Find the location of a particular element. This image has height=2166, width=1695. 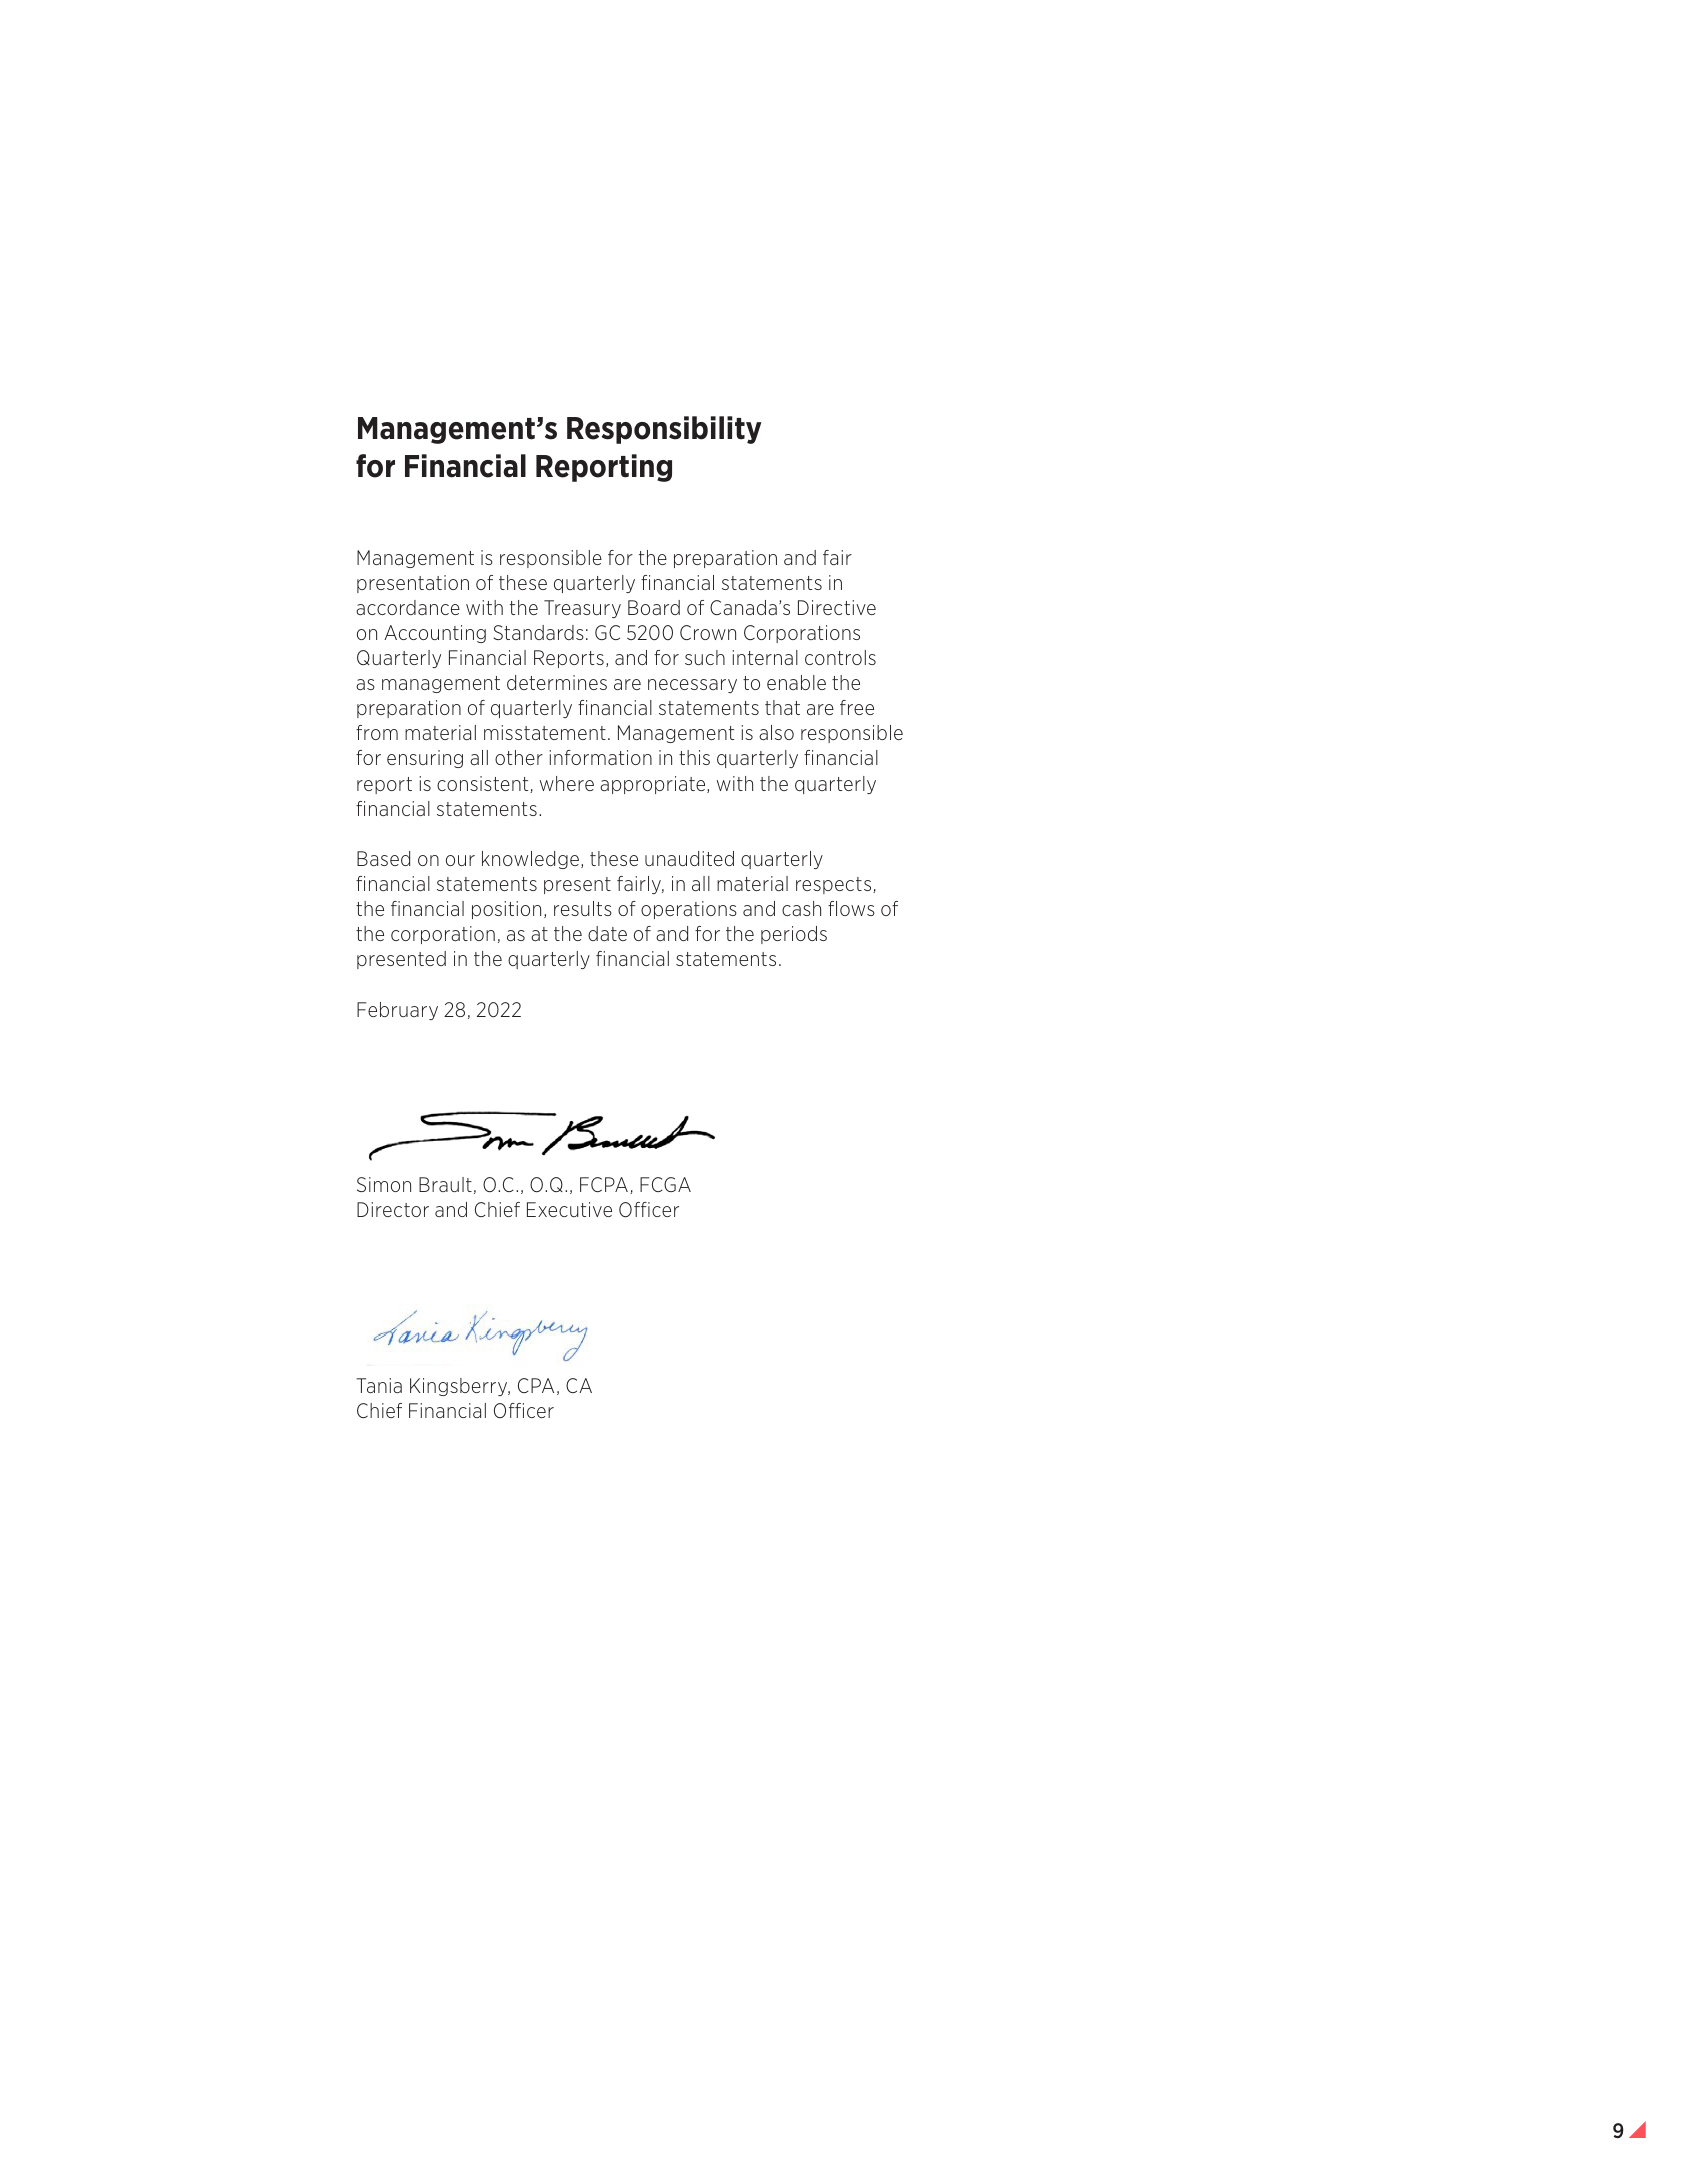

from is located at coordinates (377, 732).
